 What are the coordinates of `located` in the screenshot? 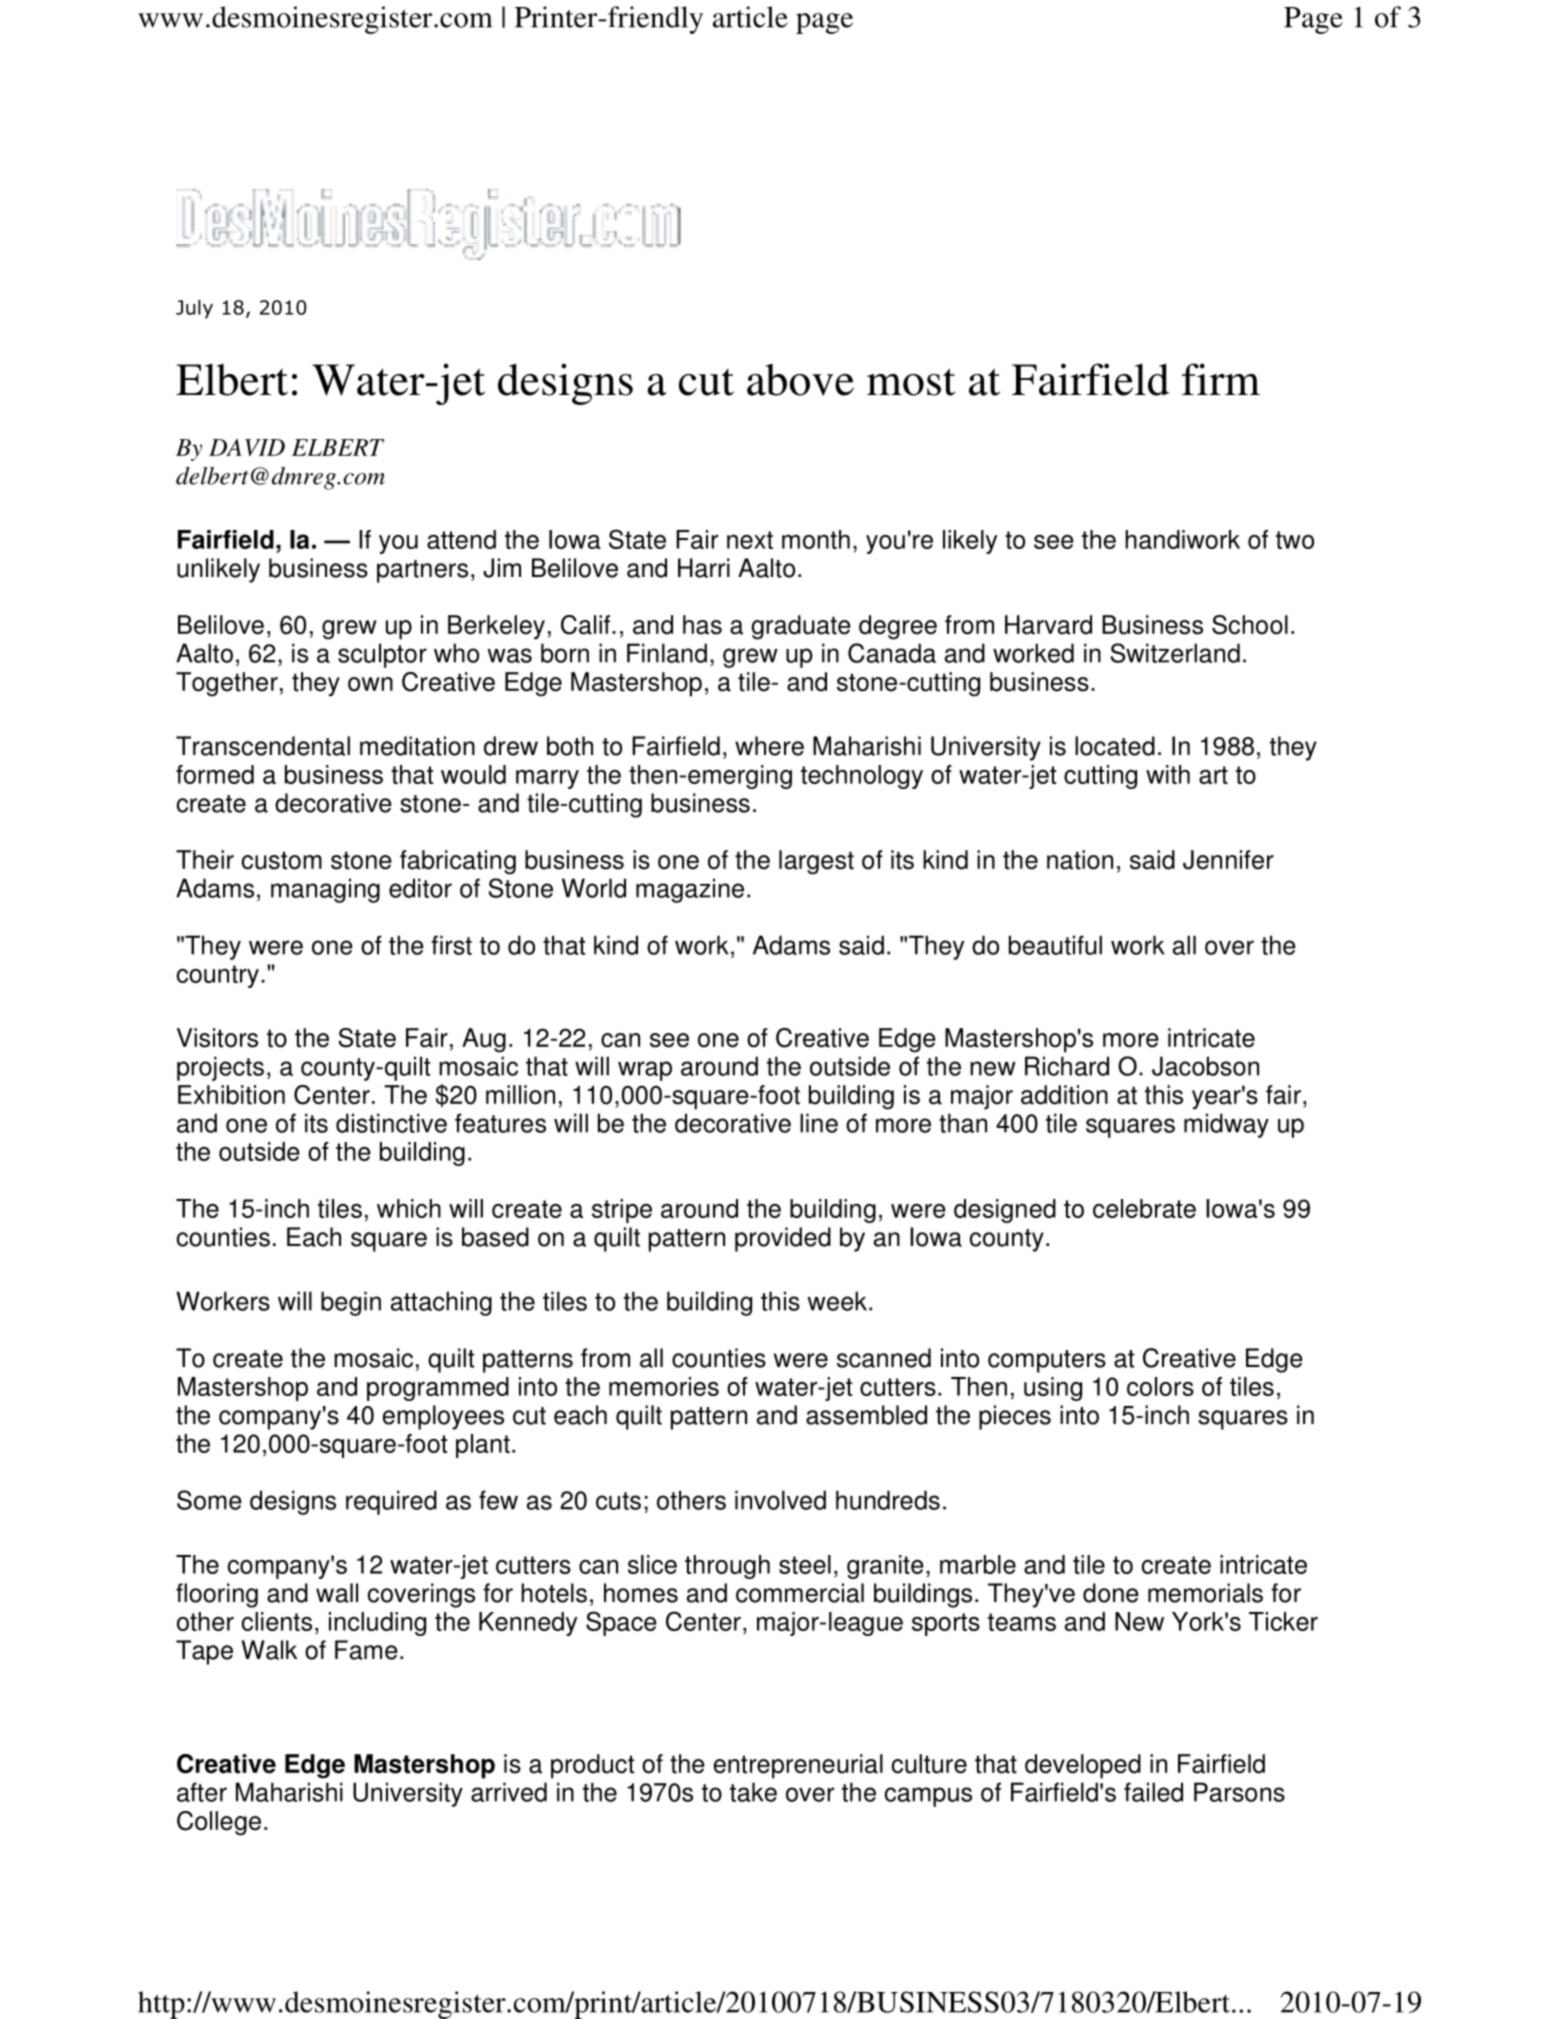 It's located at (1115, 746).
